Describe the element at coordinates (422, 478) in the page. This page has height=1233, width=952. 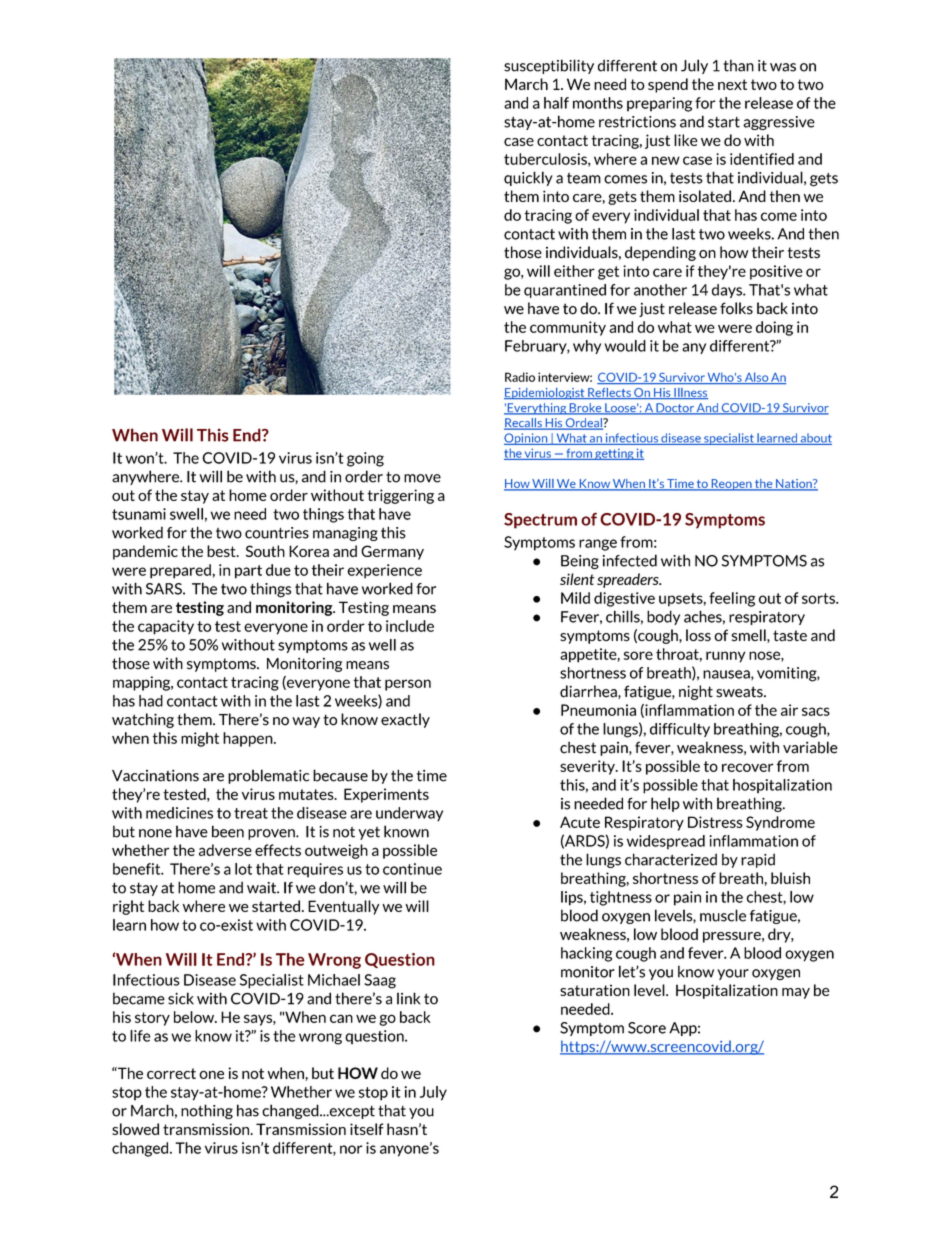
I see `move` at that location.
